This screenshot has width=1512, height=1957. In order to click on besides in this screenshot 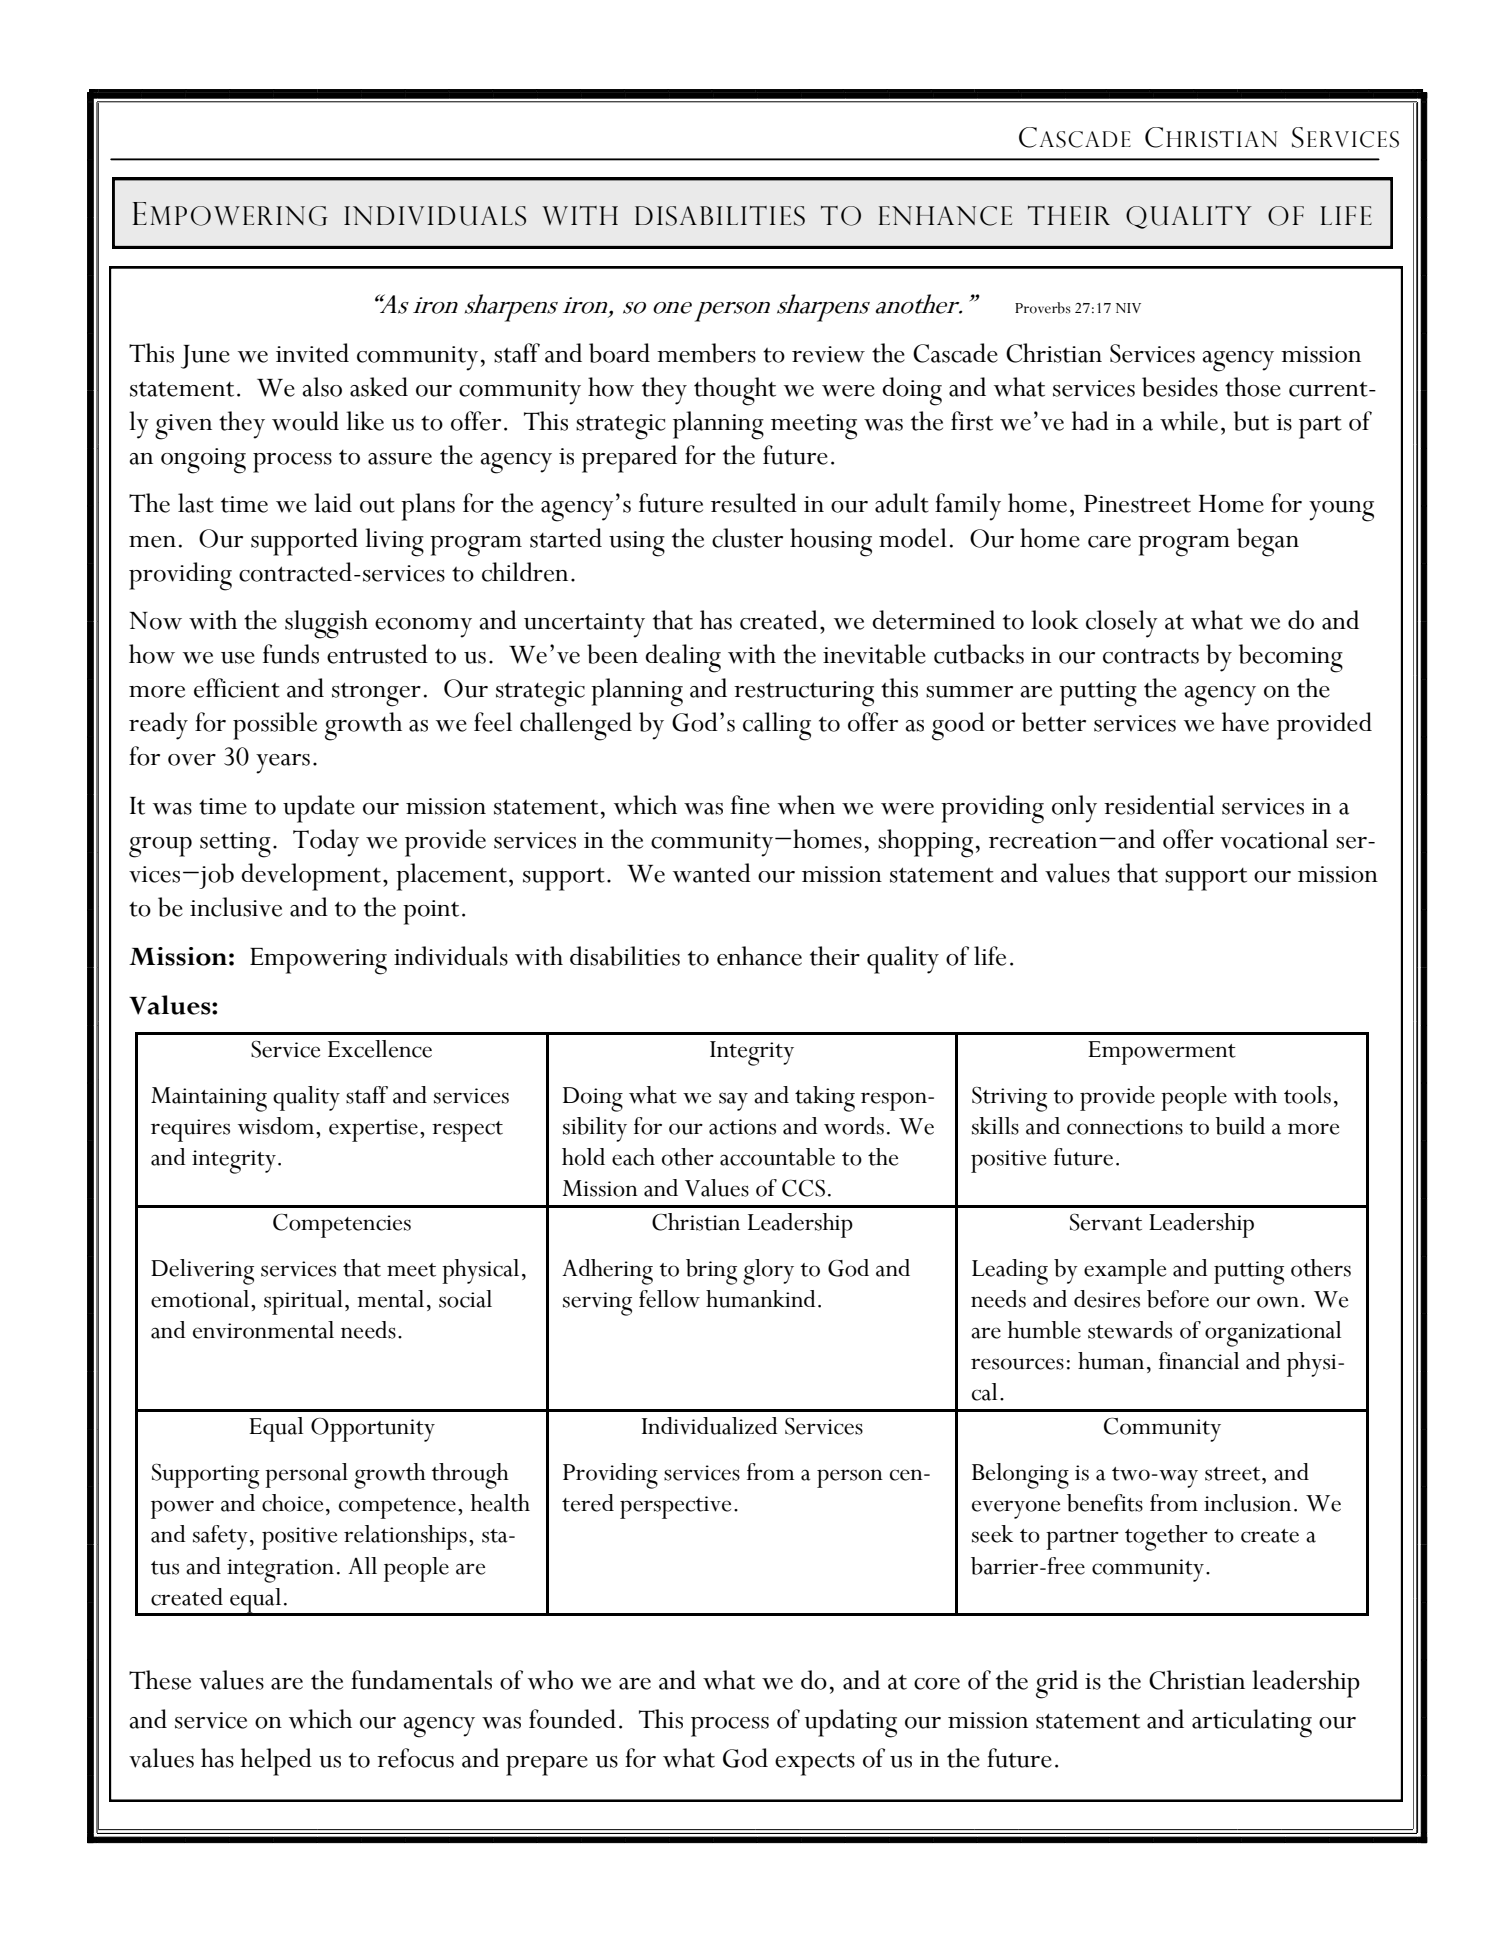, I will do `click(1180, 387)`.
